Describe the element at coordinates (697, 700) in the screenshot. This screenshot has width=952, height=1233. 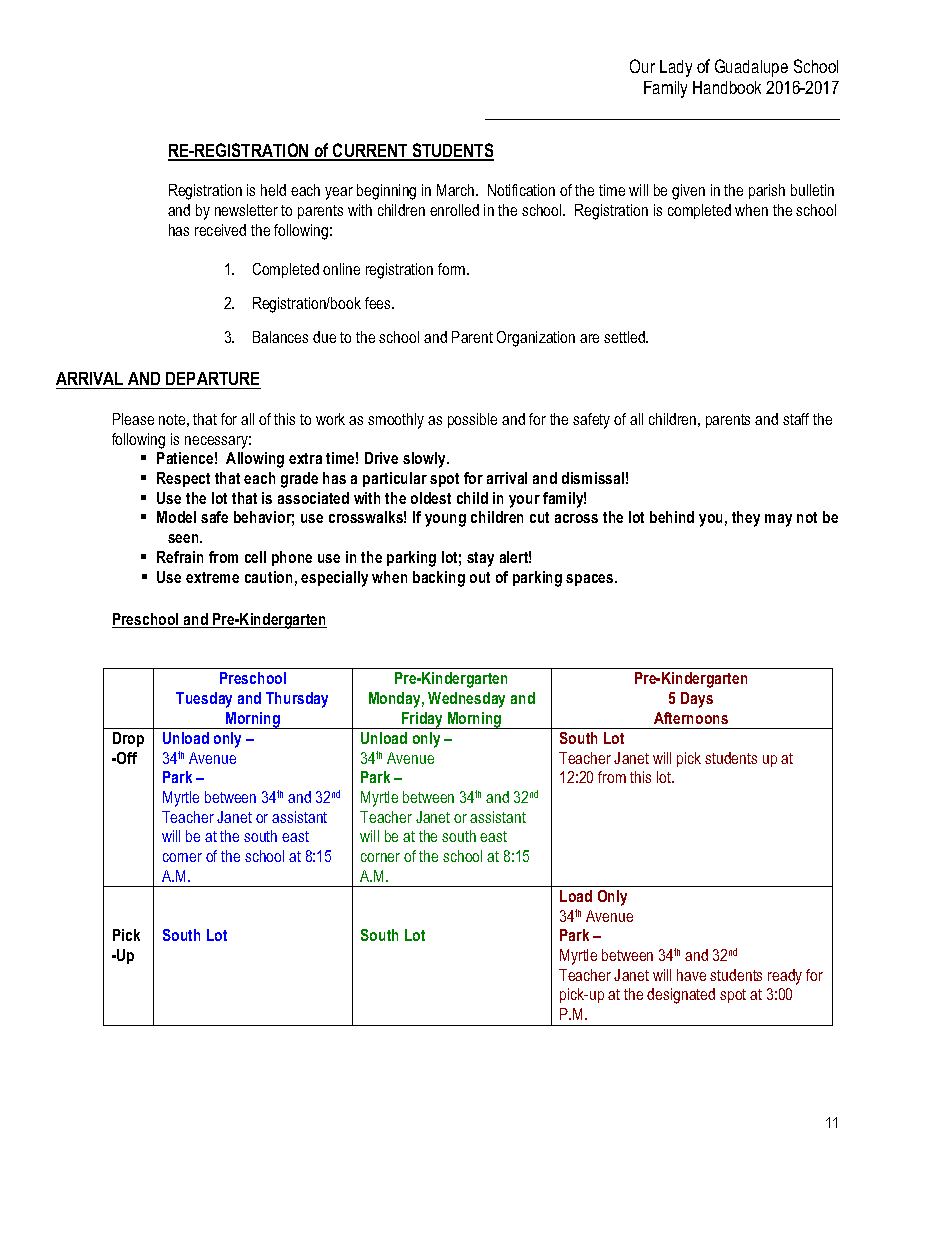
I see `Days` at that location.
